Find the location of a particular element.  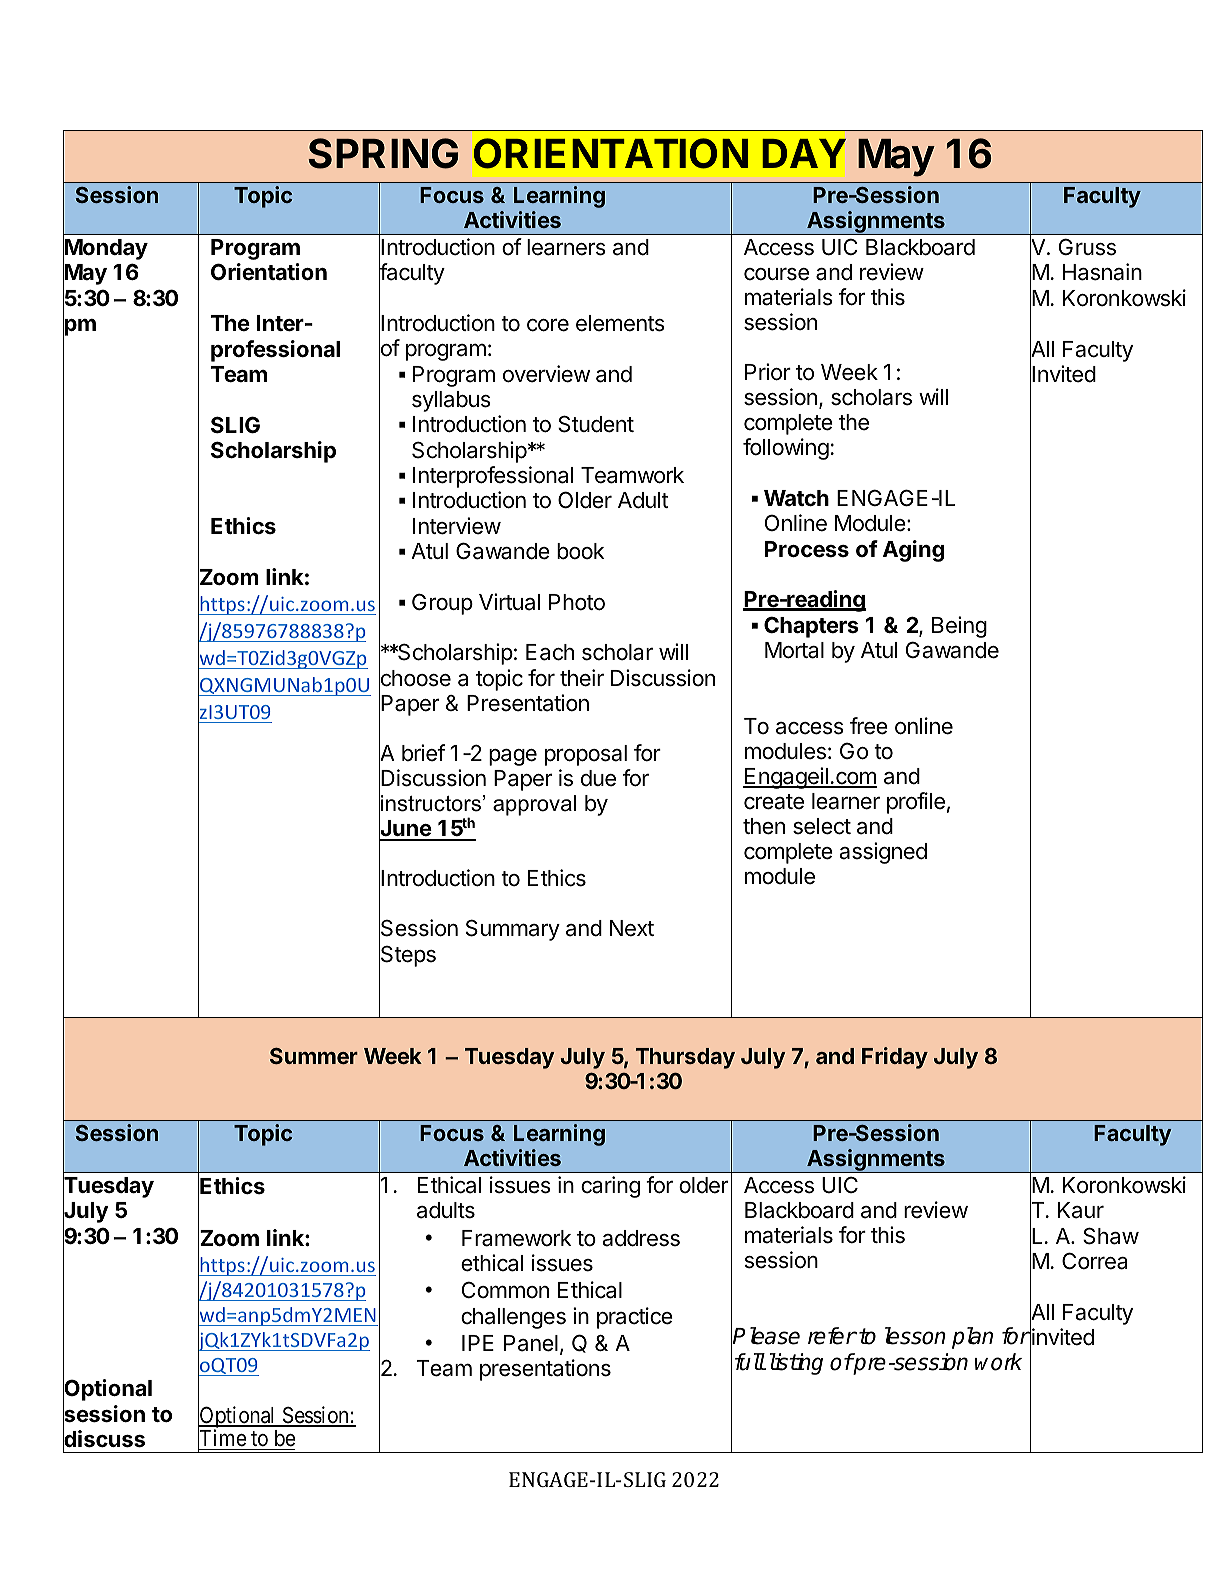

create is located at coordinates (774, 802).
